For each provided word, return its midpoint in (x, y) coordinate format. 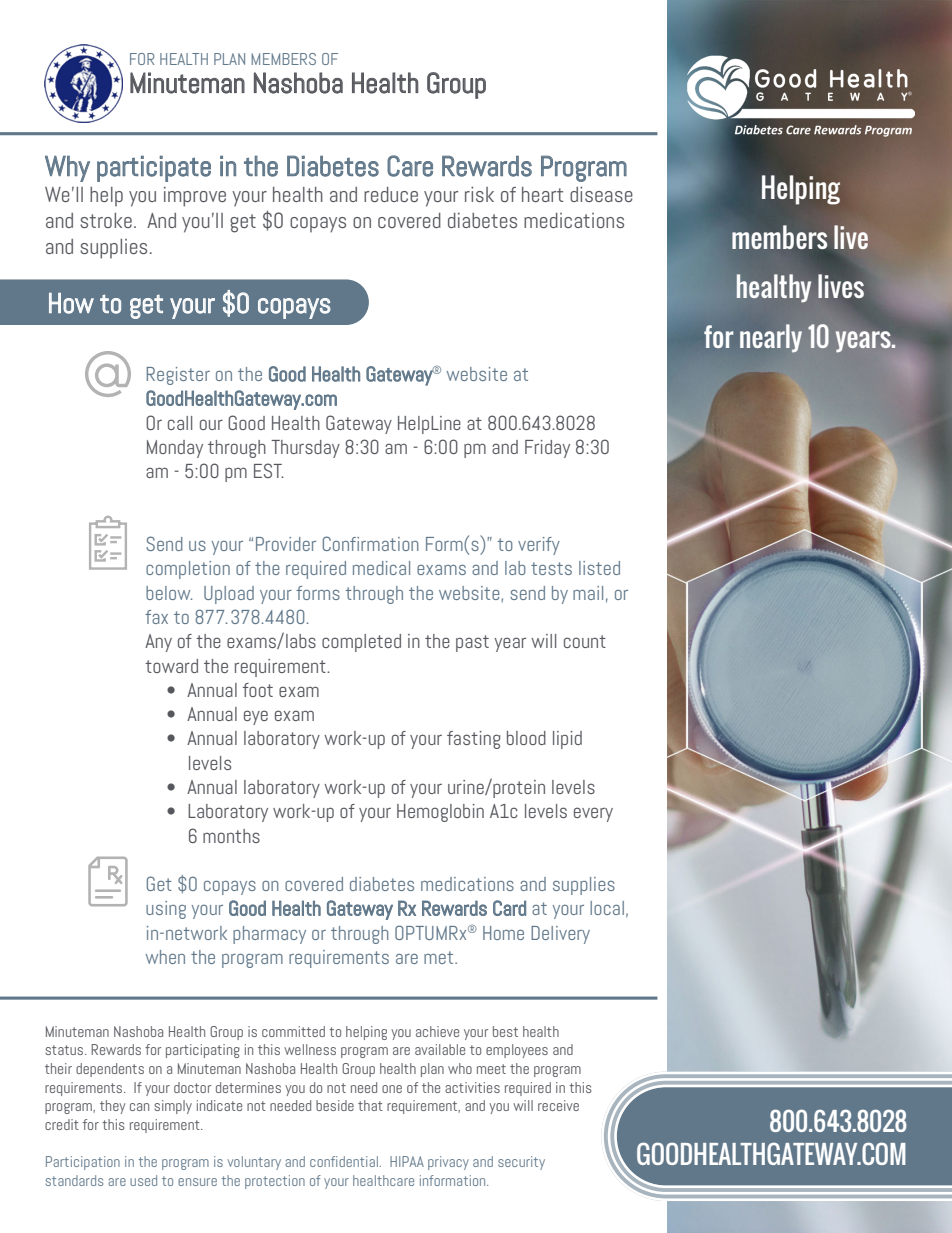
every (593, 814)
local (607, 908)
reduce (391, 194)
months (231, 836)
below (169, 593)
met (440, 957)
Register (178, 376)
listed (599, 568)
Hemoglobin (440, 813)
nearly (771, 338)
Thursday (305, 449)
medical (381, 568)
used (143, 1180)
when (165, 957)
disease (601, 194)
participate (154, 169)
